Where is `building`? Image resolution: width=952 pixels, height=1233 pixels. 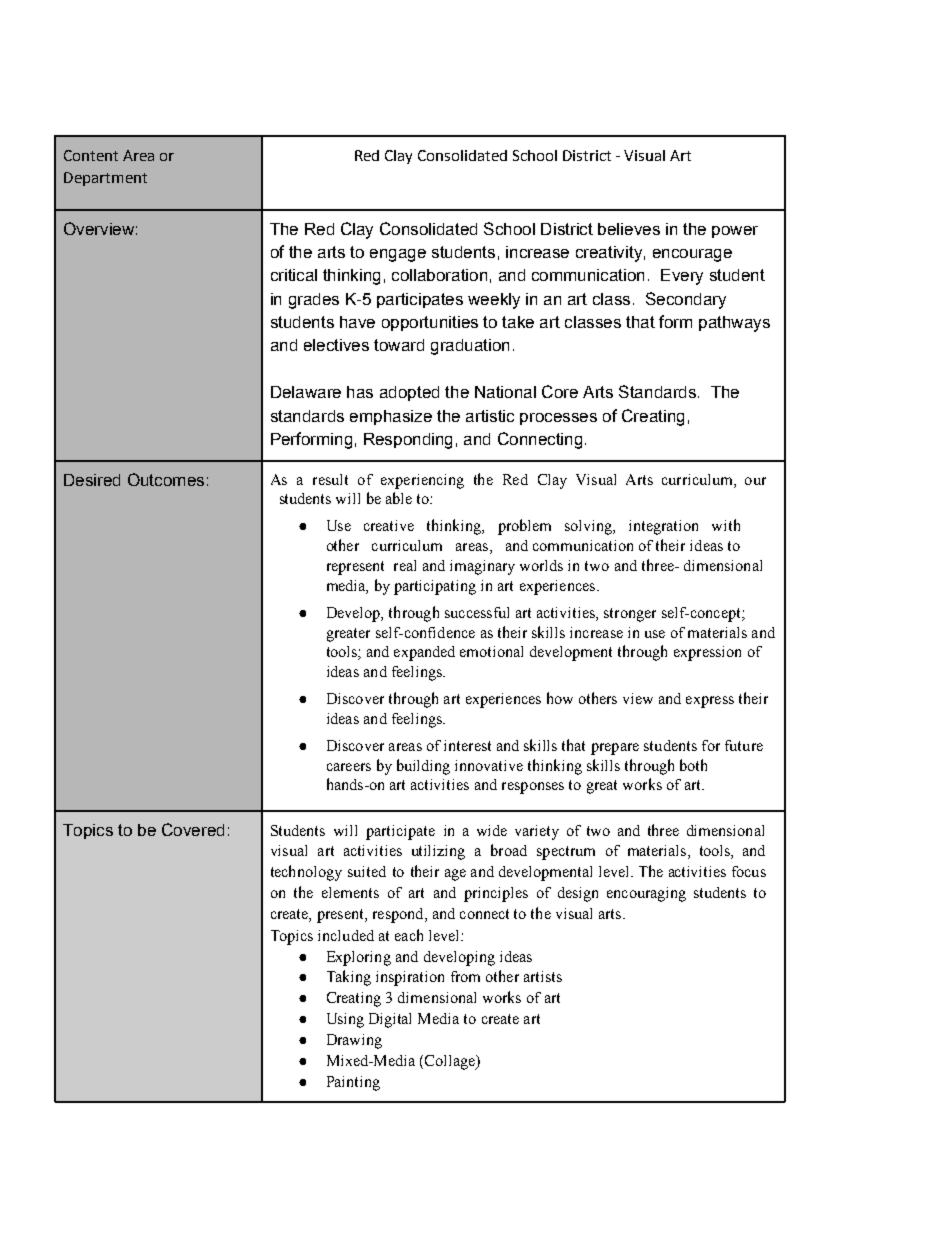
building is located at coordinates (423, 767).
